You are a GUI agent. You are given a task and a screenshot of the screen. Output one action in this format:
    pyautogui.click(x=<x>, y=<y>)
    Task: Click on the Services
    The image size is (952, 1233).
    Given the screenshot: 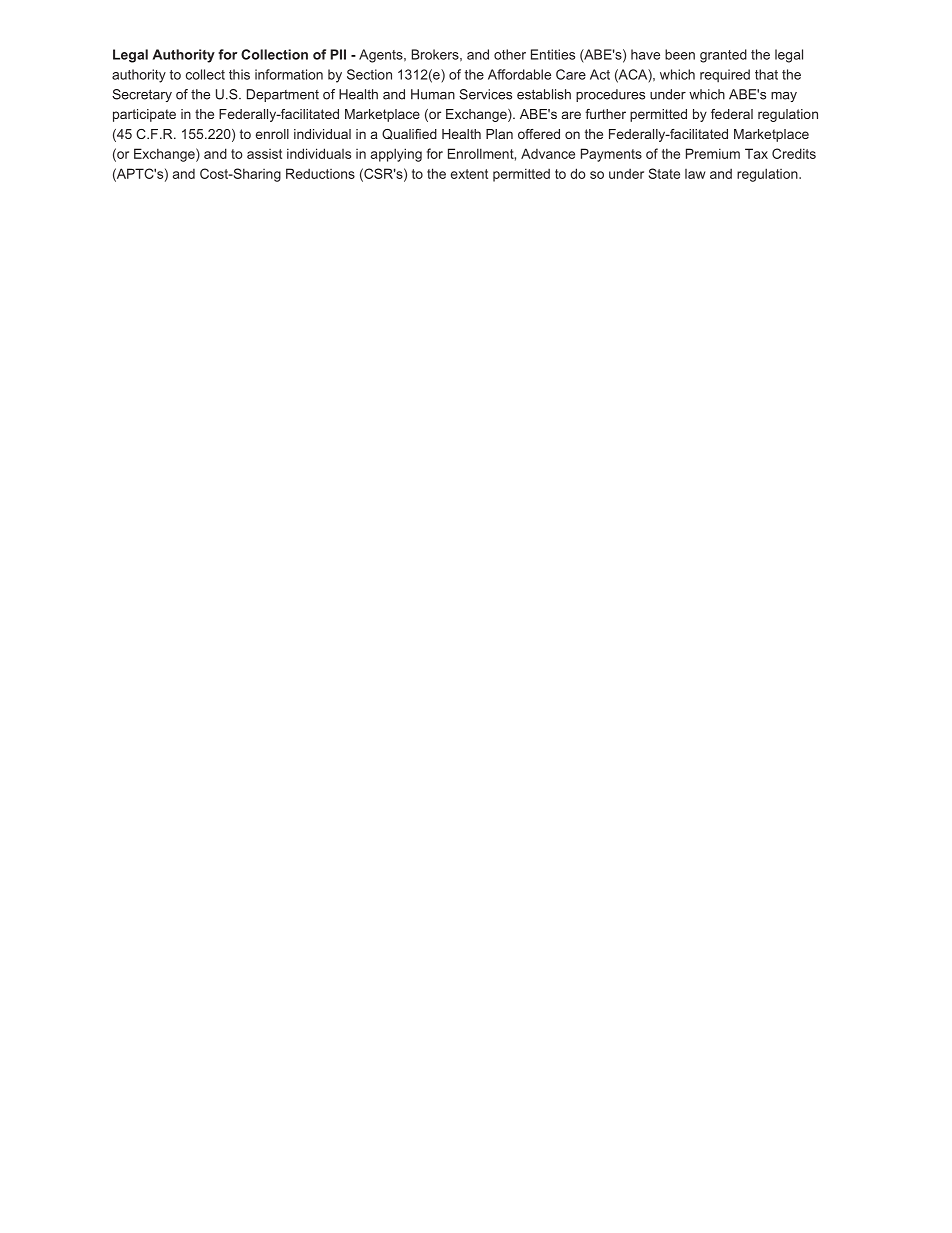 What is the action you would take?
    pyautogui.click(x=485, y=94)
